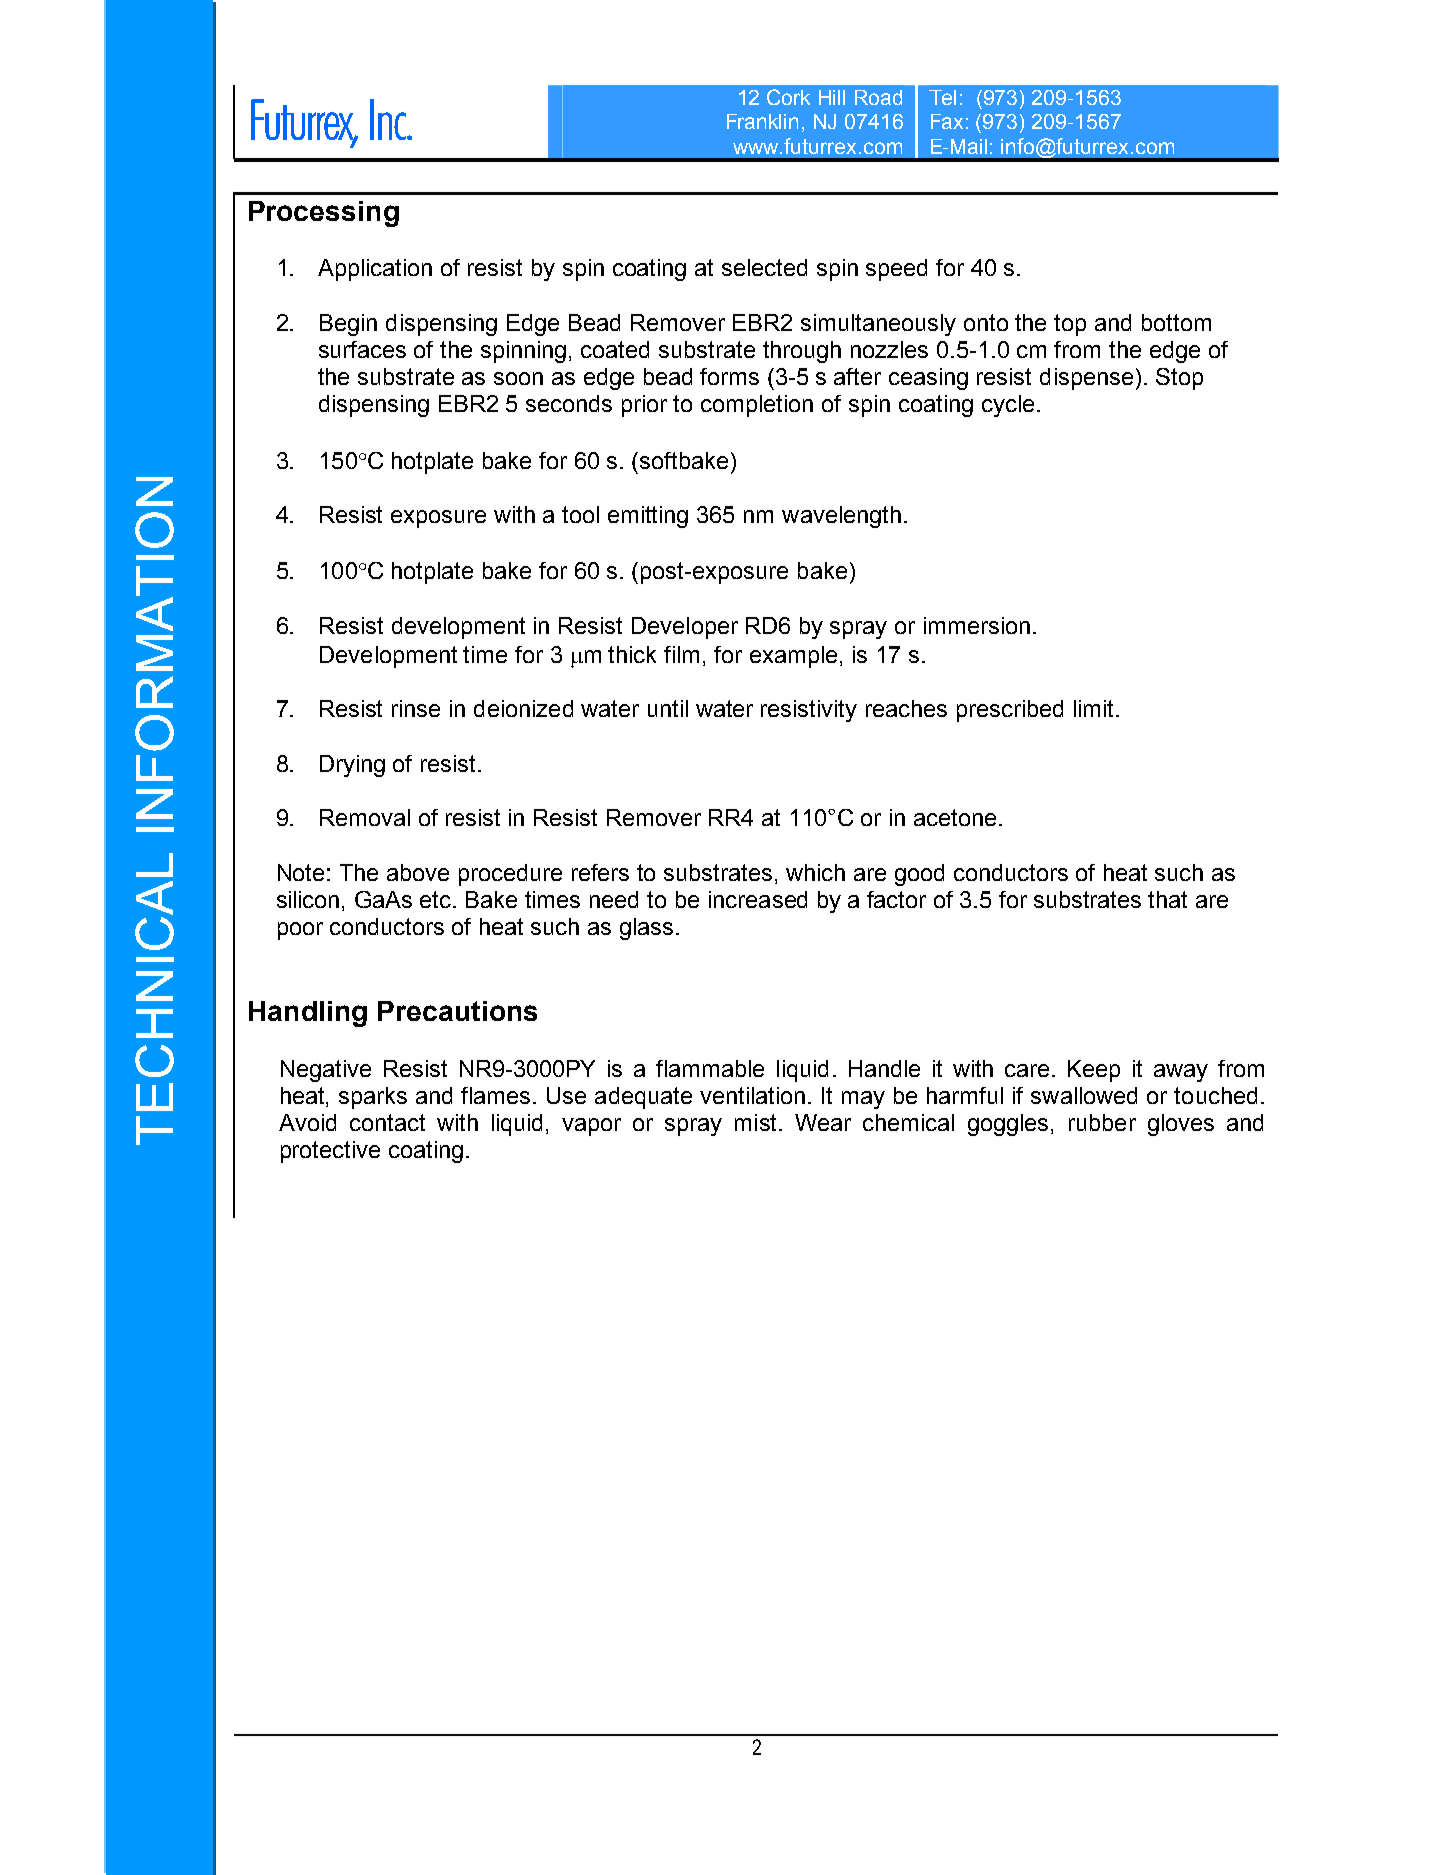  Describe the element at coordinates (729, 376) in the image. I see `forms` at that location.
